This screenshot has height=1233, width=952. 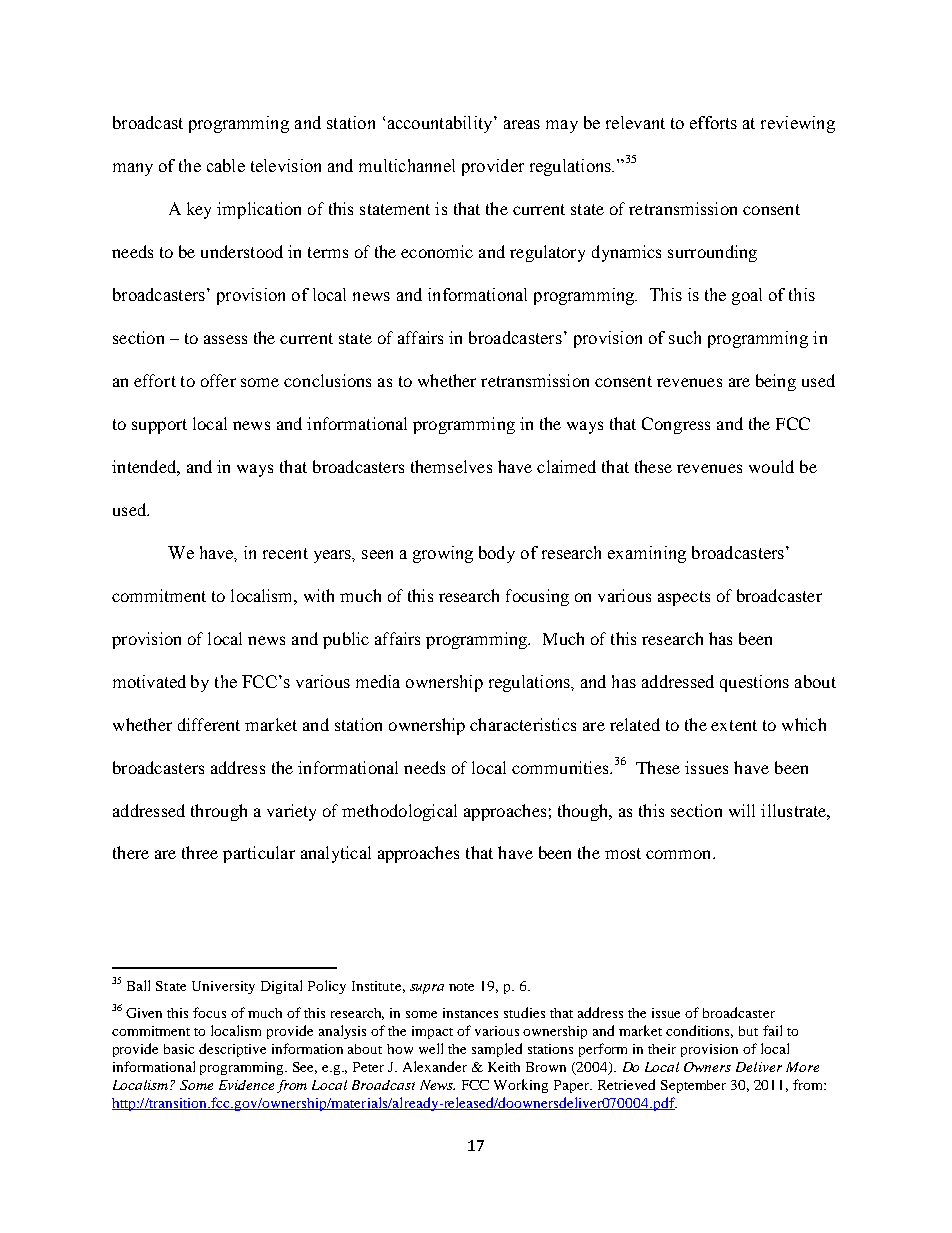 I want to click on reviewing, so click(x=798, y=124).
